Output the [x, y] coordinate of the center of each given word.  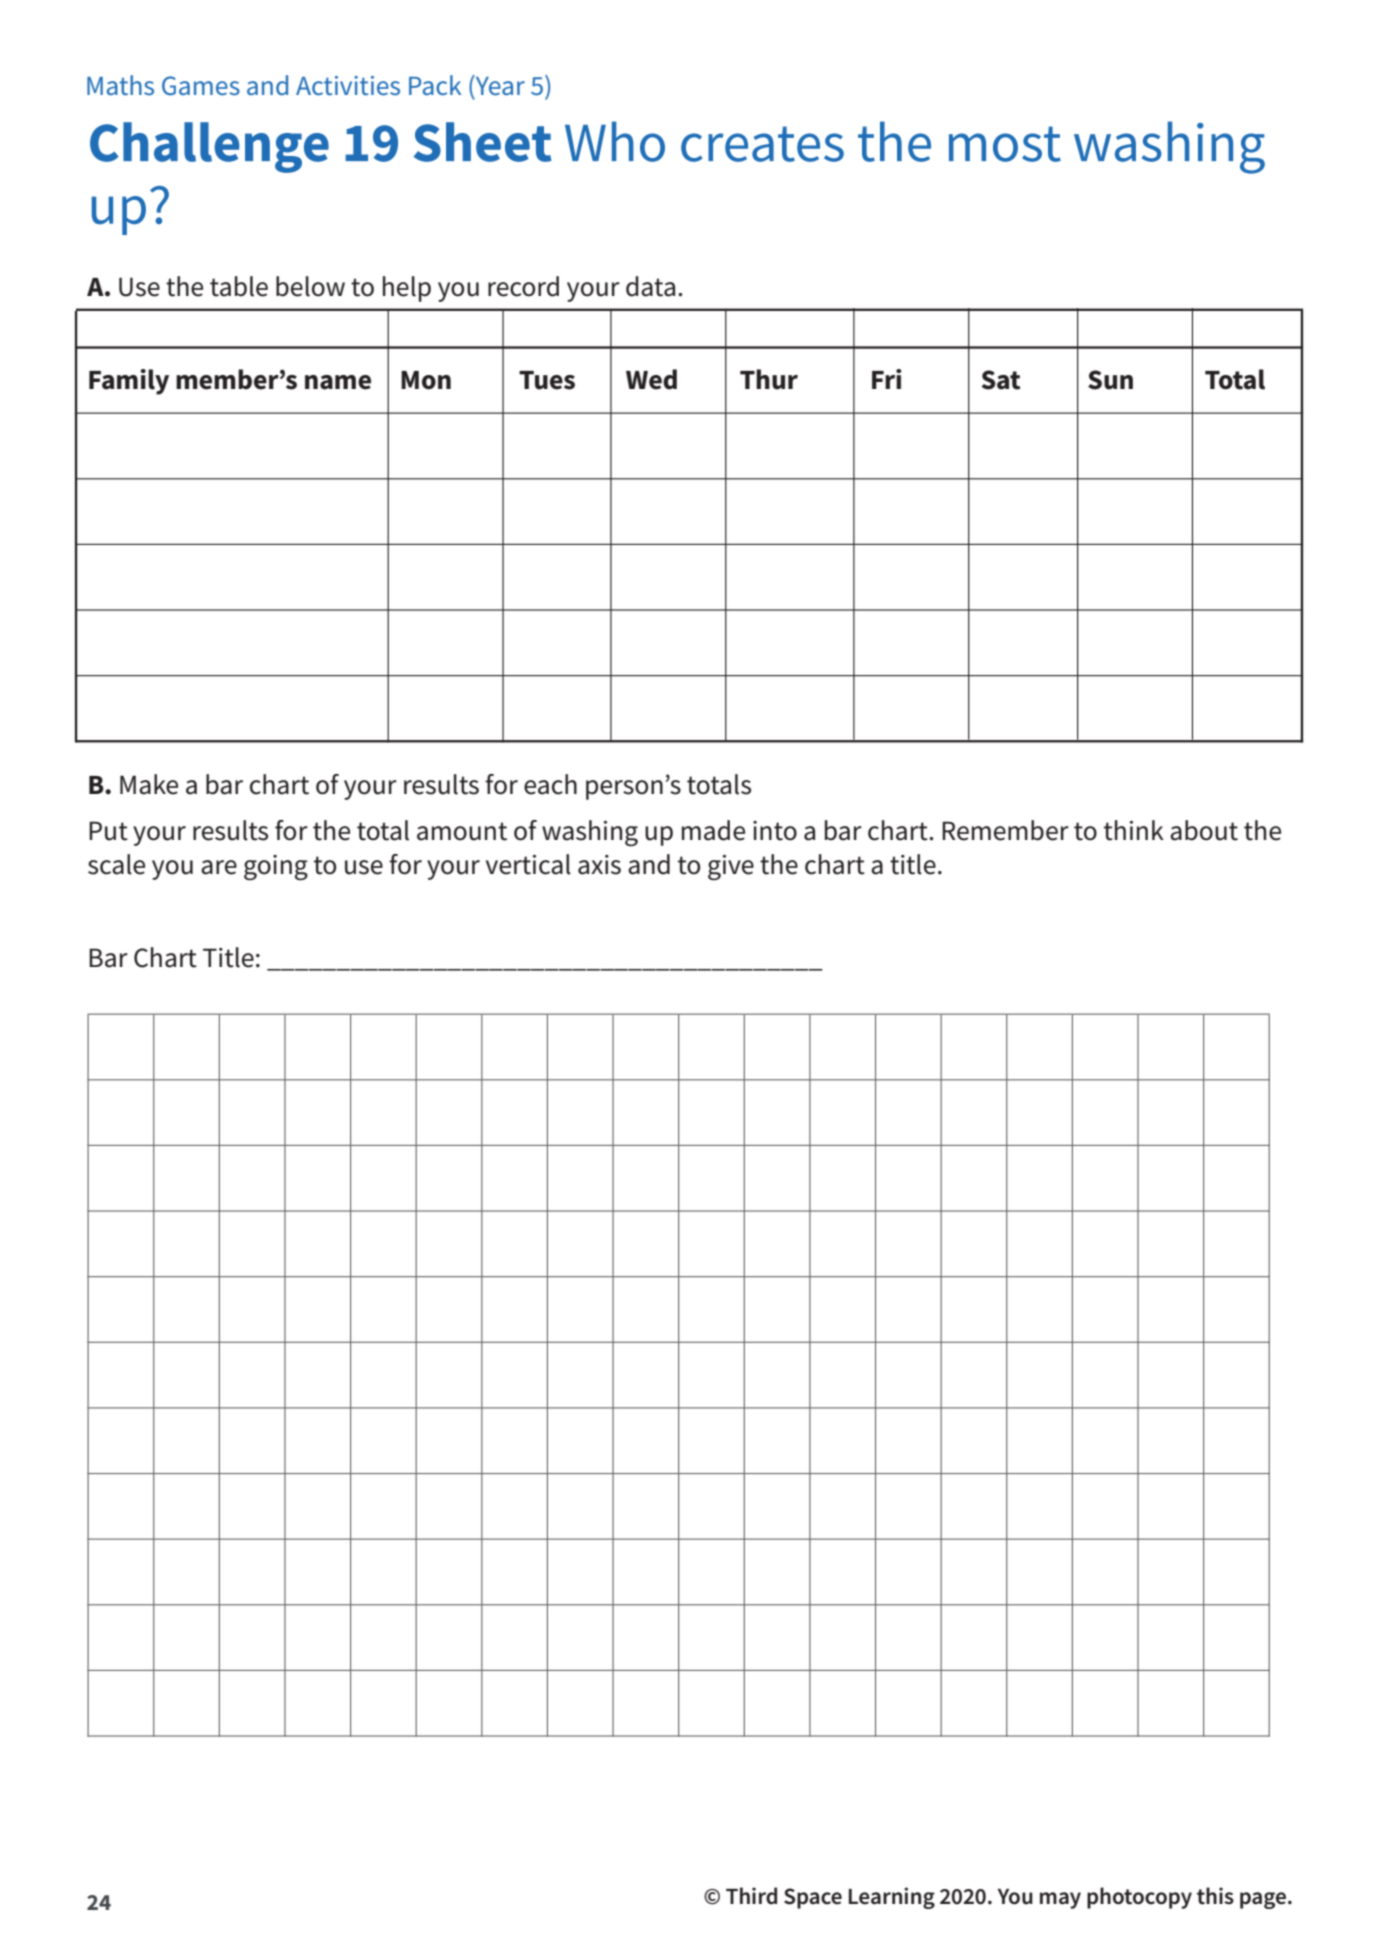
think [1134, 830]
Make [149, 784]
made [713, 830]
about [1204, 830]
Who [615, 141]
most [1005, 144]
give [731, 868]
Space [813, 1898]
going [276, 868]
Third [751, 1896]
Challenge [209, 147]
